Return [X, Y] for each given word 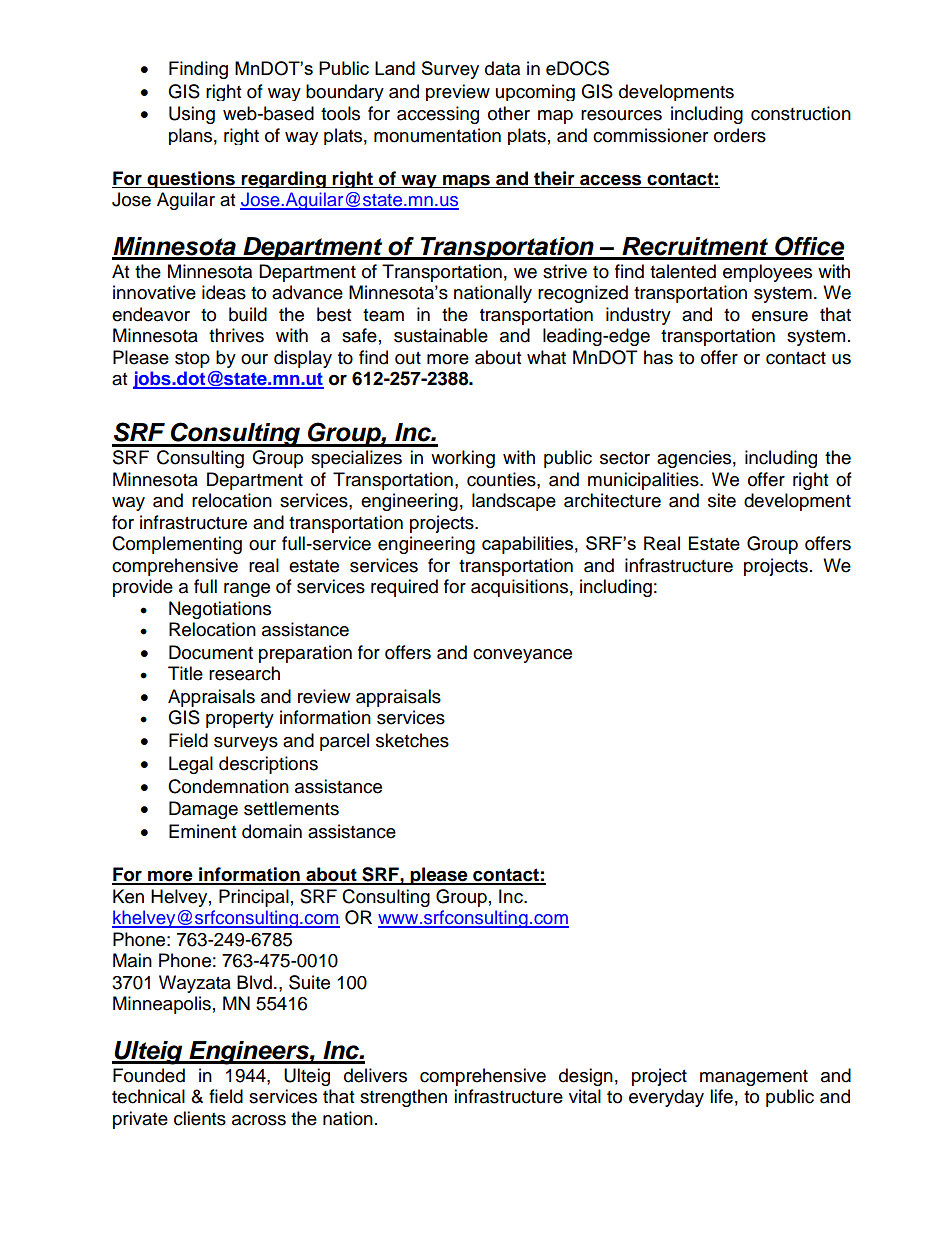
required [404, 588]
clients [200, 1118]
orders [740, 135]
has [658, 357]
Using [192, 115]
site [722, 500]
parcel [344, 742]
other [509, 113]
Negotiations [220, 610]
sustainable [441, 335]
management [754, 1078]
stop [192, 360]
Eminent [202, 831]
